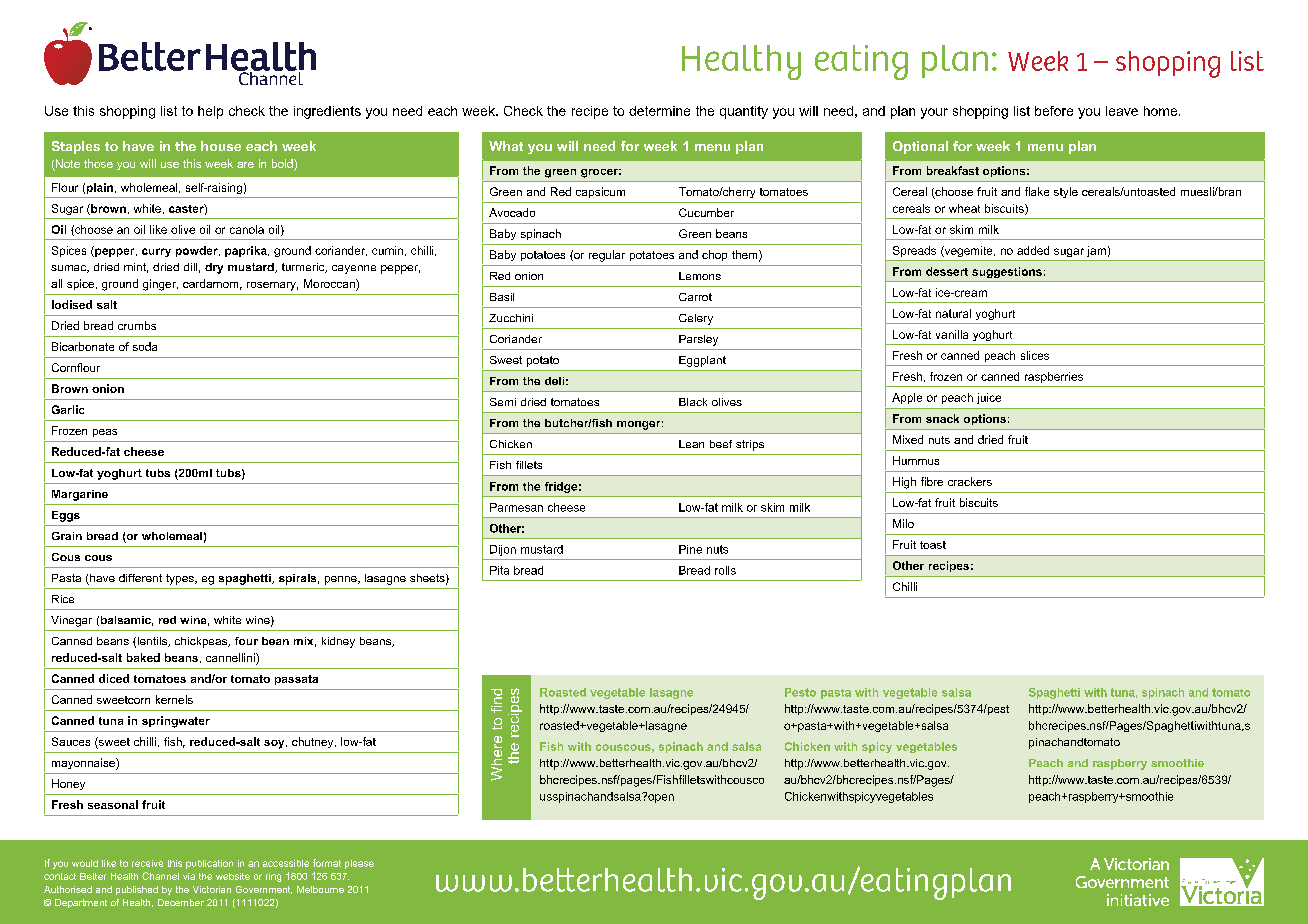 The height and width of the screenshot is (924, 1308). I want to click on please, so click(359, 864).
